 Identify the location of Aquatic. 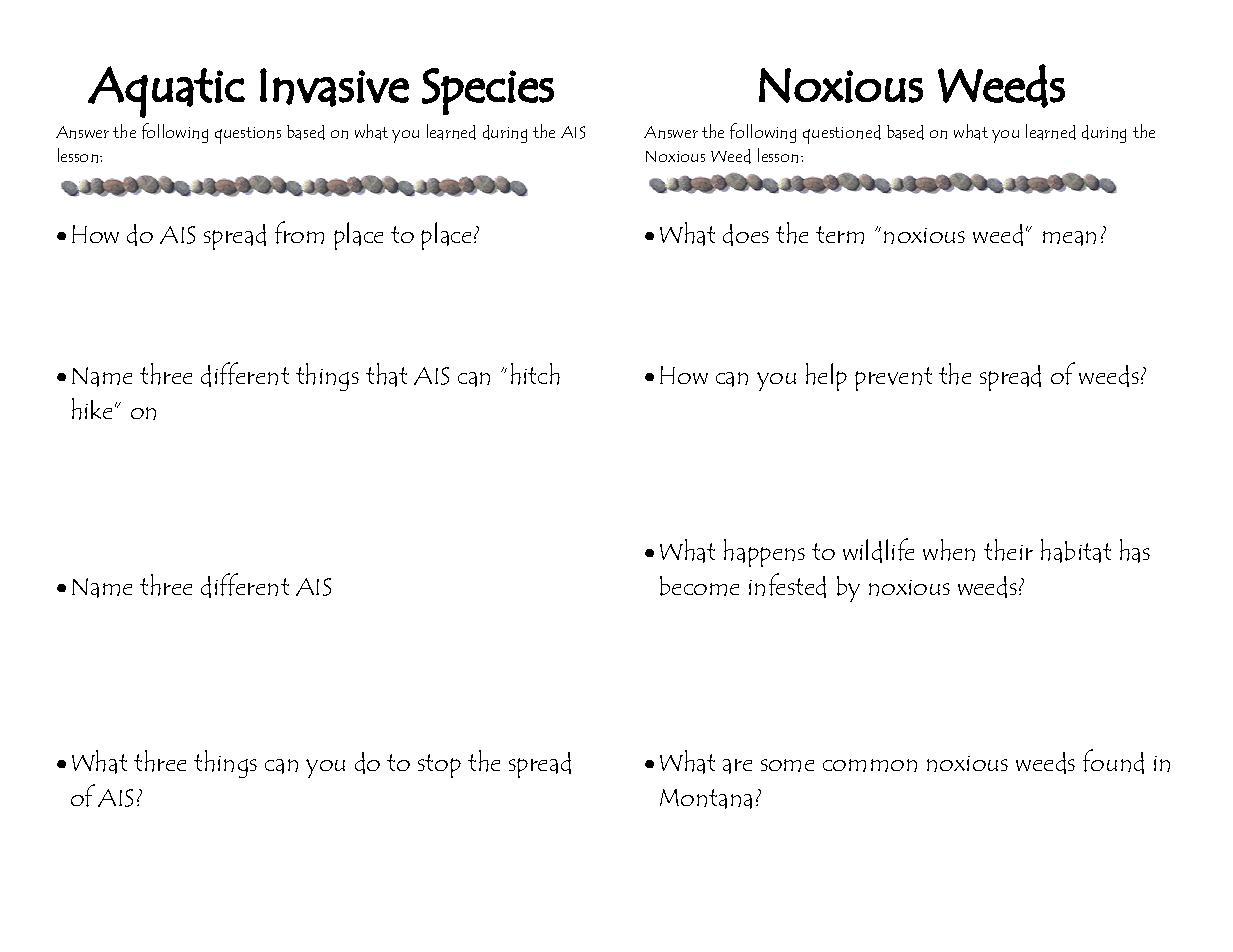
(166, 92).
